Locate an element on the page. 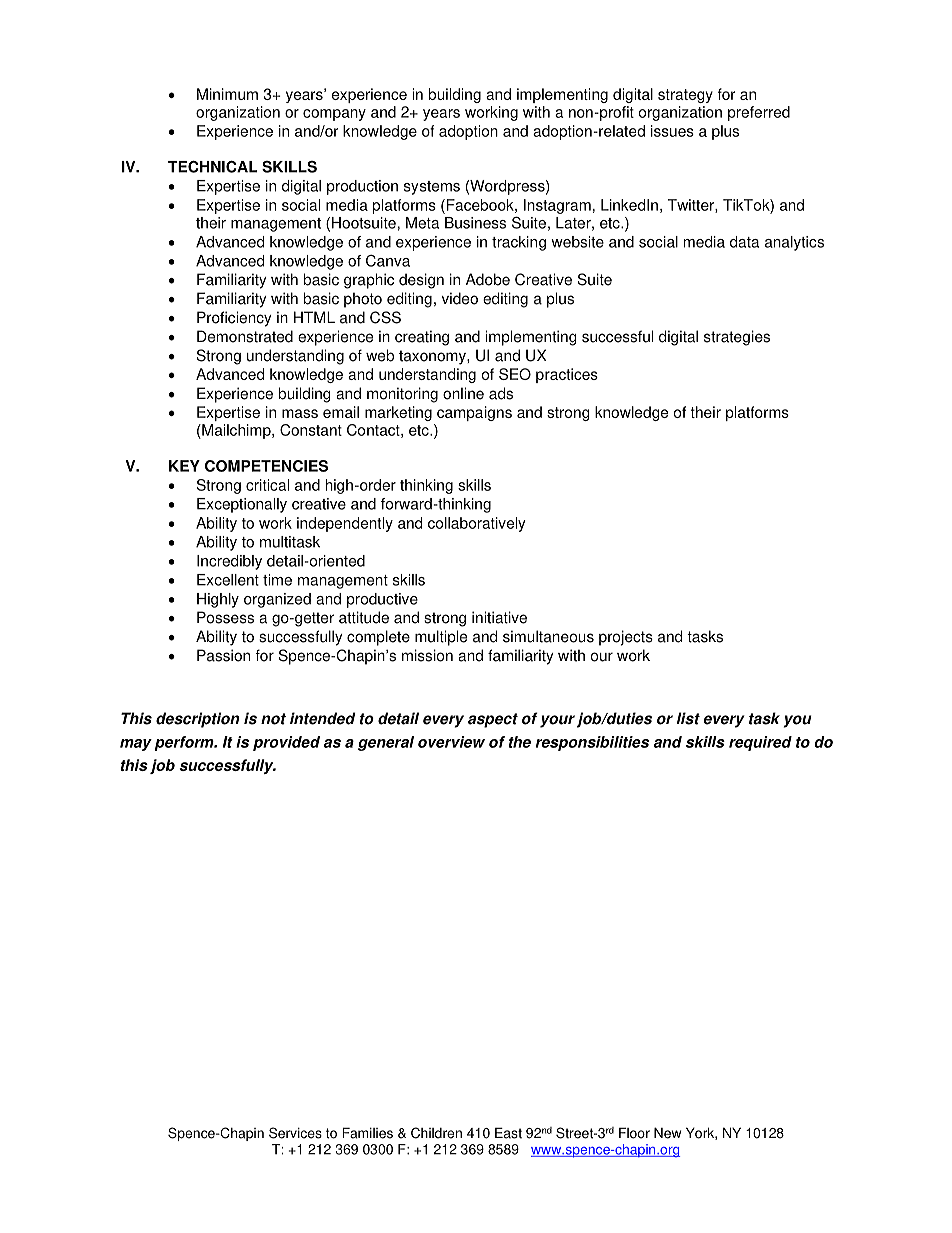  online is located at coordinates (463, 393).
